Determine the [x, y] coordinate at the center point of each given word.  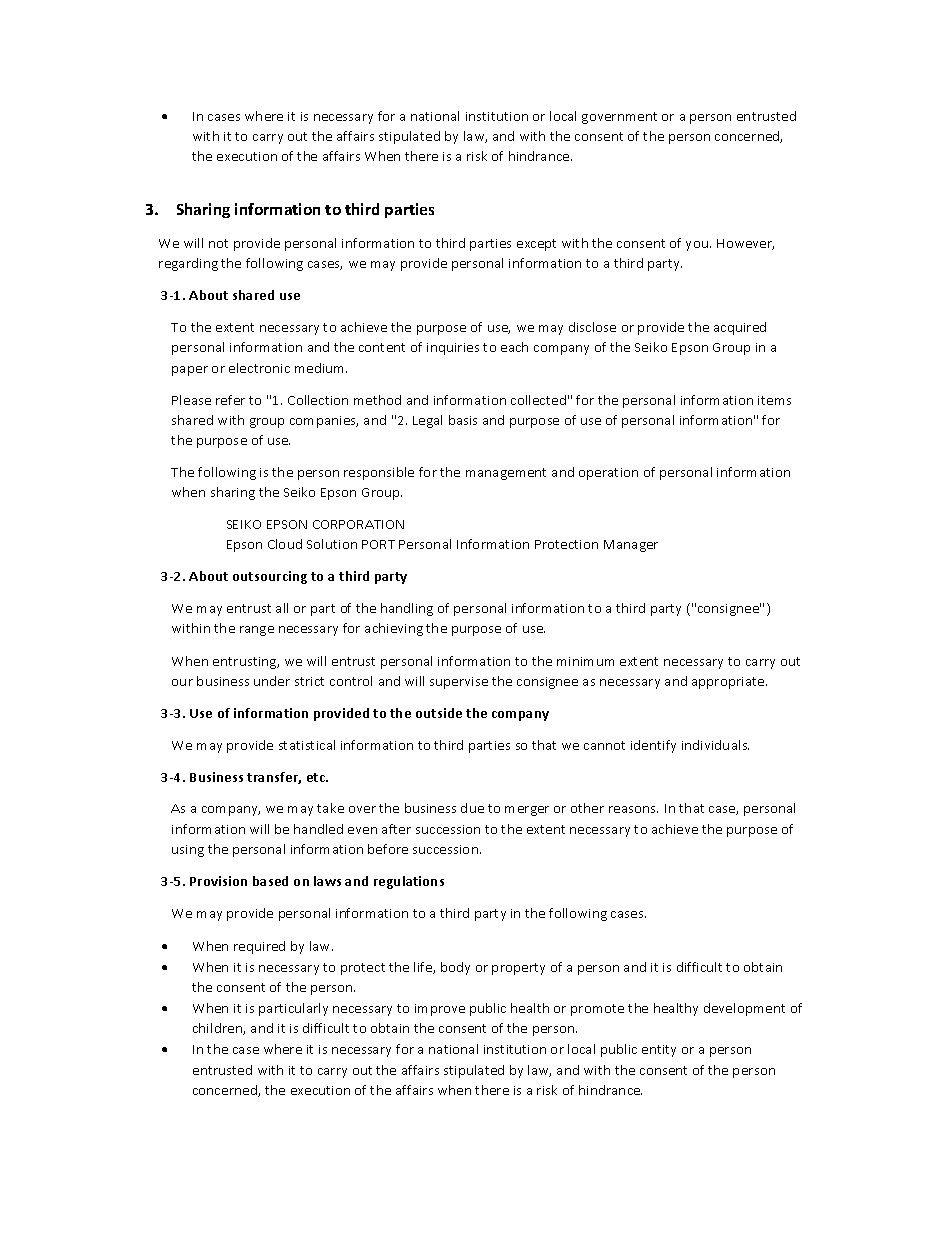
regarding [188, 264]
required [259, 947]
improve [440, 1010]
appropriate [729, 683]
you [697, 246]
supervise [459, 683]
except [536, 245]
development [744, 1009]
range [257, 631]
